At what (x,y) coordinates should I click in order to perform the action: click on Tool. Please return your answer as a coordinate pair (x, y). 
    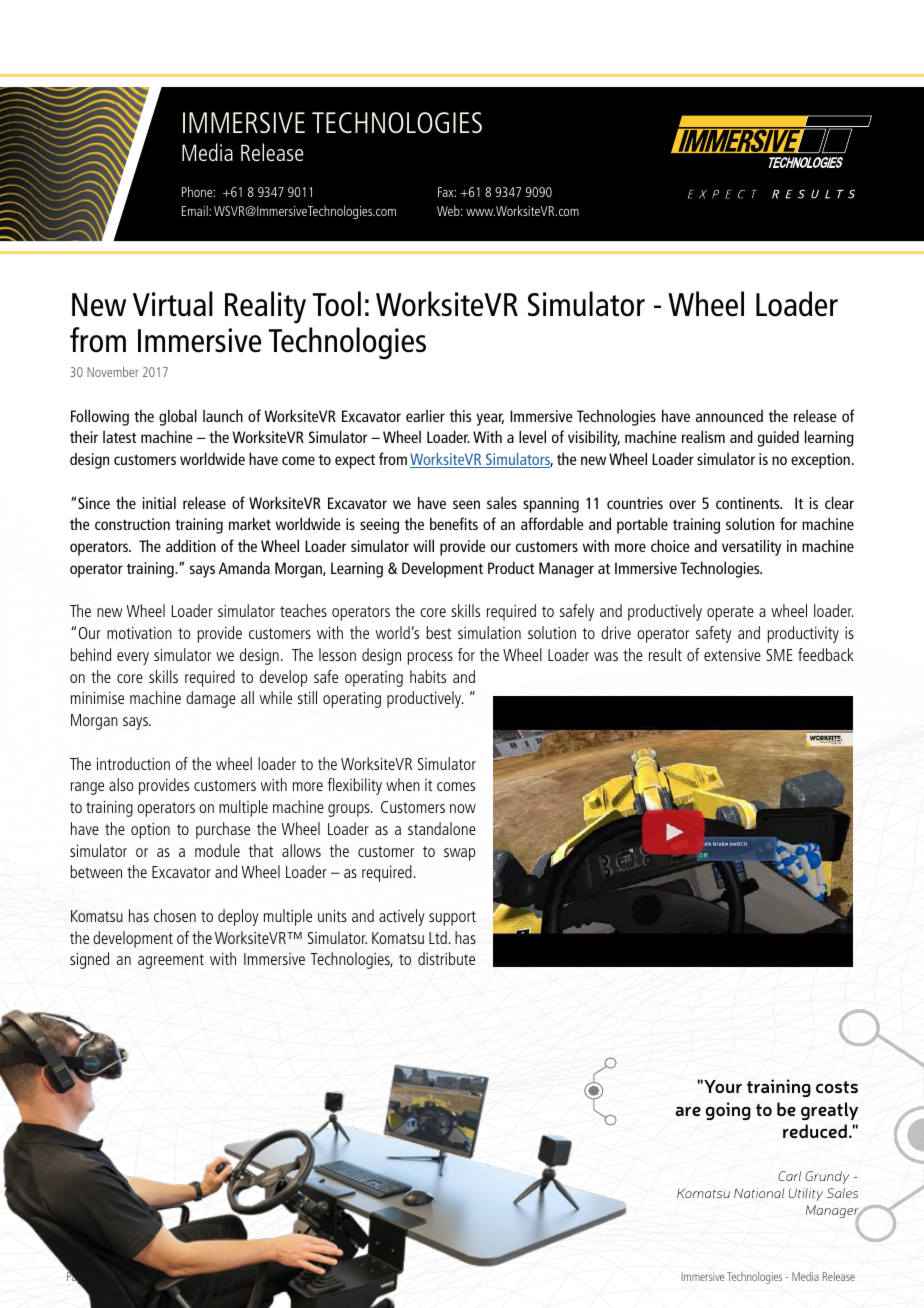
    Looking at the image, I should click on (337, 304).
